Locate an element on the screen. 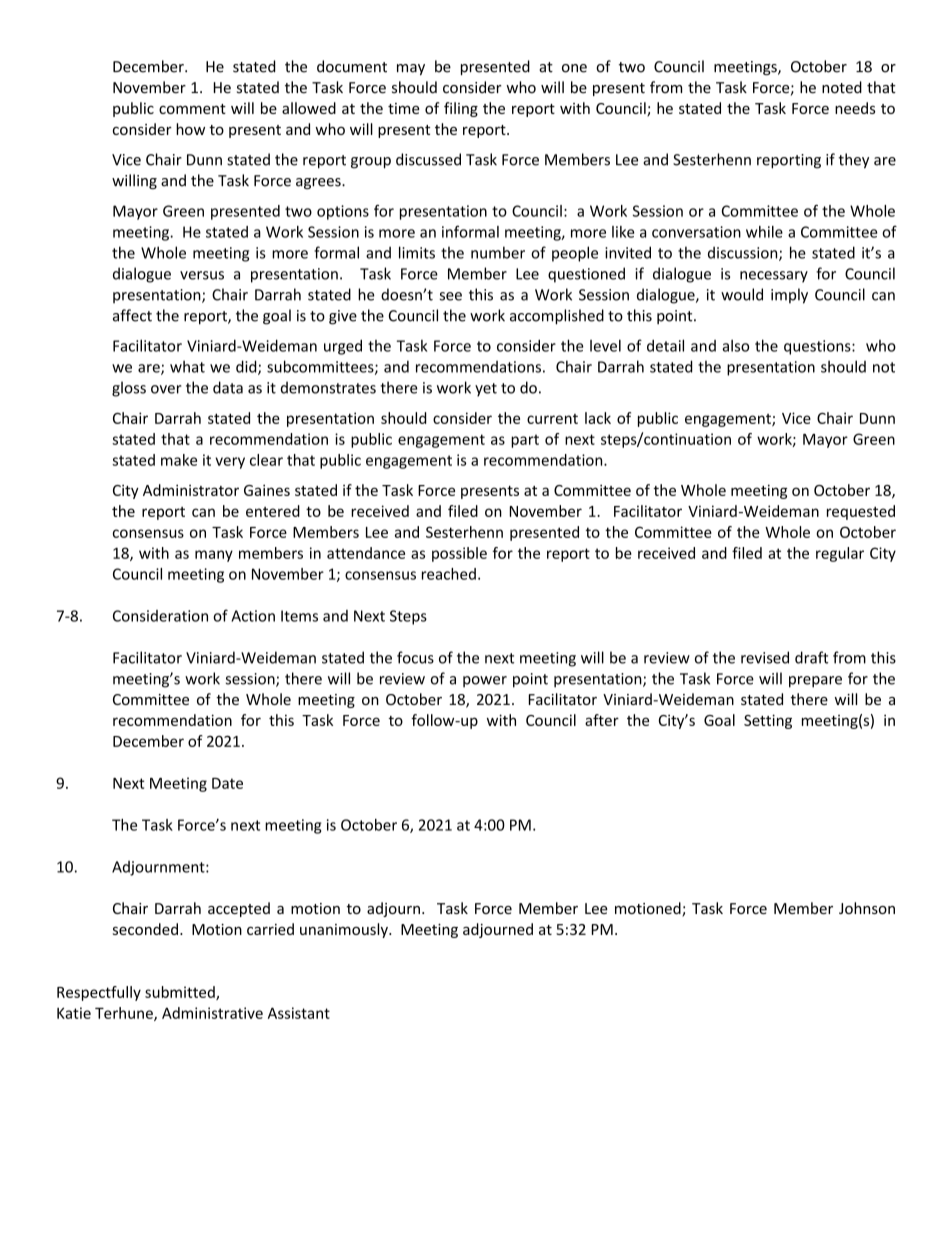 The width and height of the screenshot is (952, 1233). comment is located at coordinates (192, 109).
